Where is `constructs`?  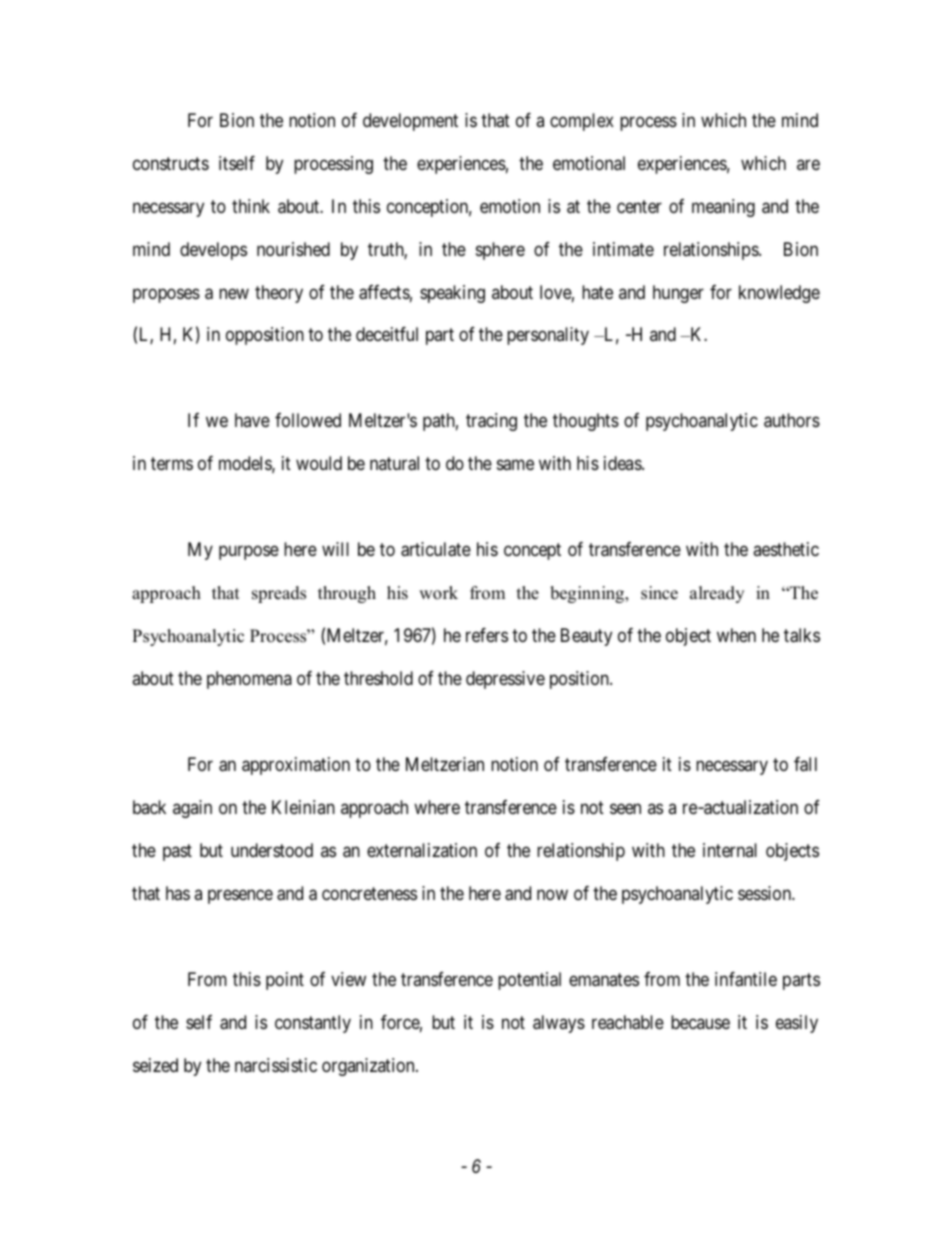
constructs is located at coordinates (171, 163).
